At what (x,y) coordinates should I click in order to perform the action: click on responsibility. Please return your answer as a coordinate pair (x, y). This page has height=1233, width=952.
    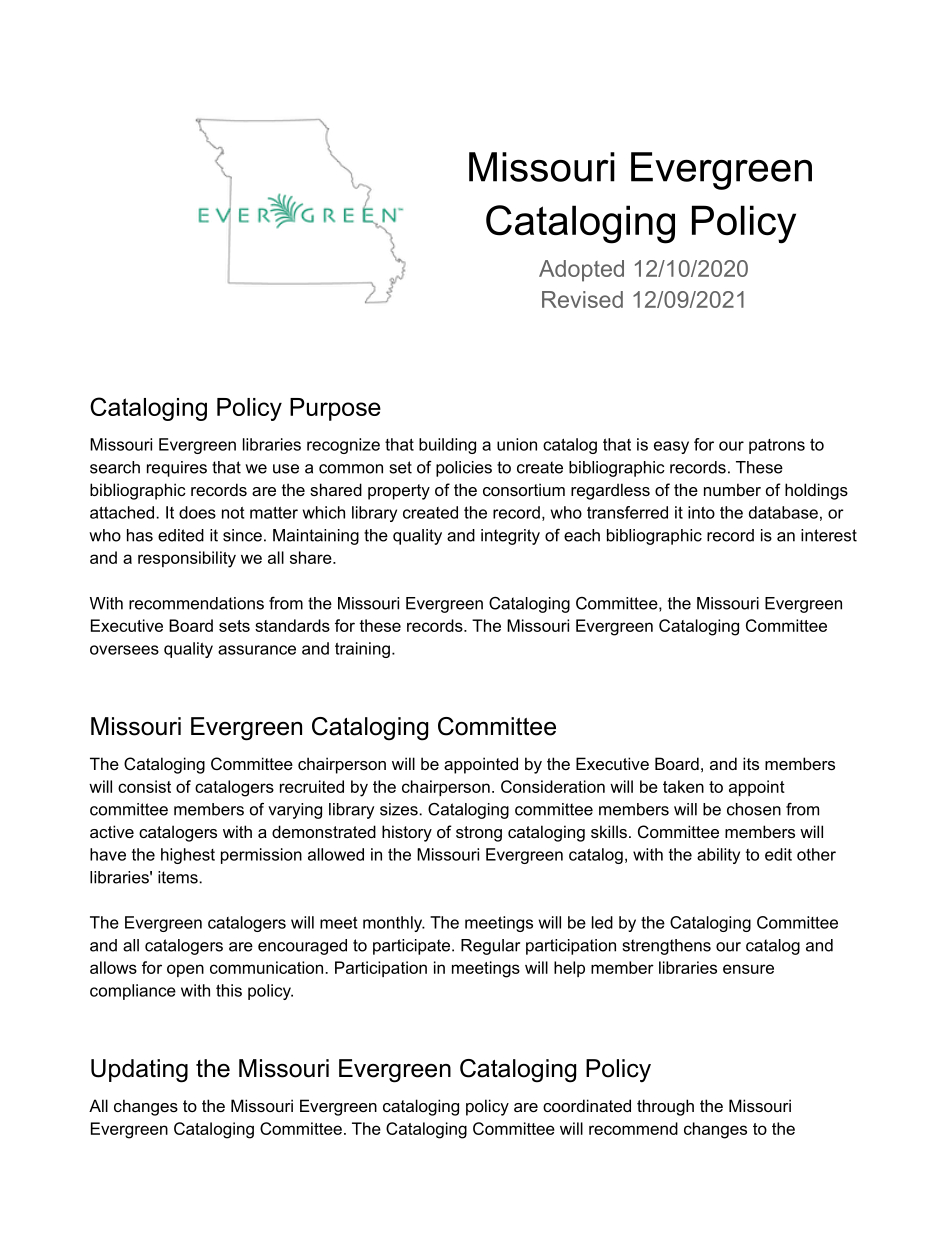
    Looking at the image, I should click on (187, 559).
